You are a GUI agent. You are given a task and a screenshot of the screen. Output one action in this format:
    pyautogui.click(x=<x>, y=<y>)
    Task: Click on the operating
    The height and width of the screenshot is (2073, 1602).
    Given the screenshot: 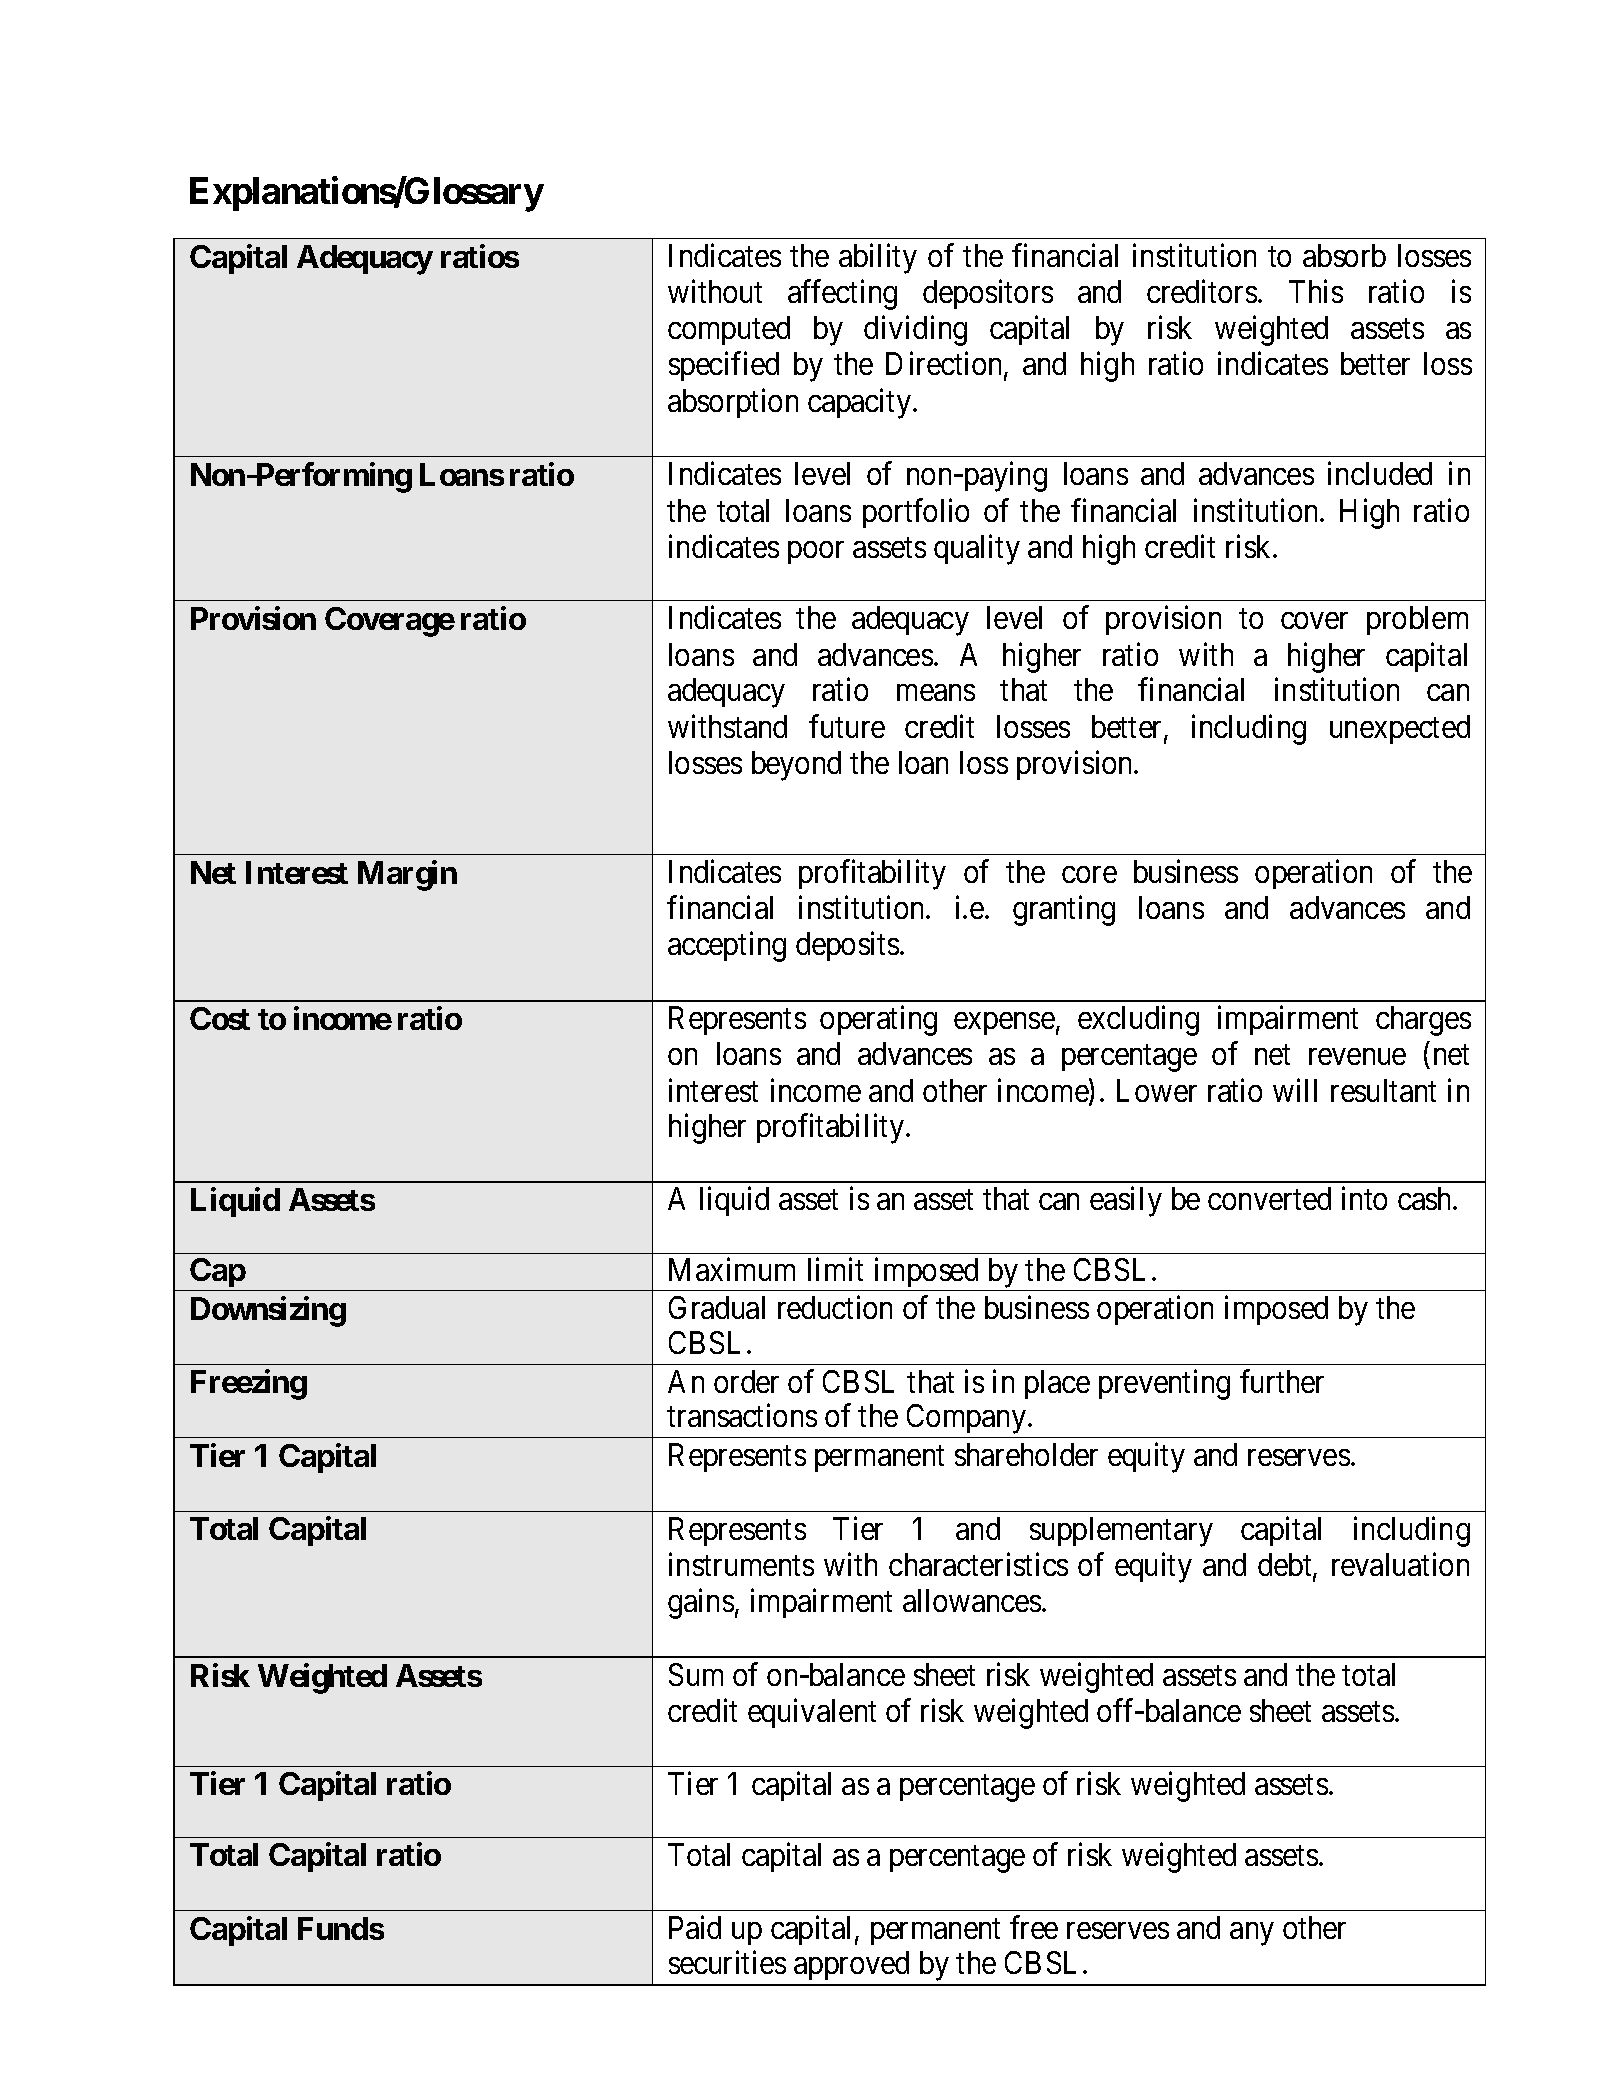 What is the action you would take?
    pyautogui.click(x=878, y=1021)
